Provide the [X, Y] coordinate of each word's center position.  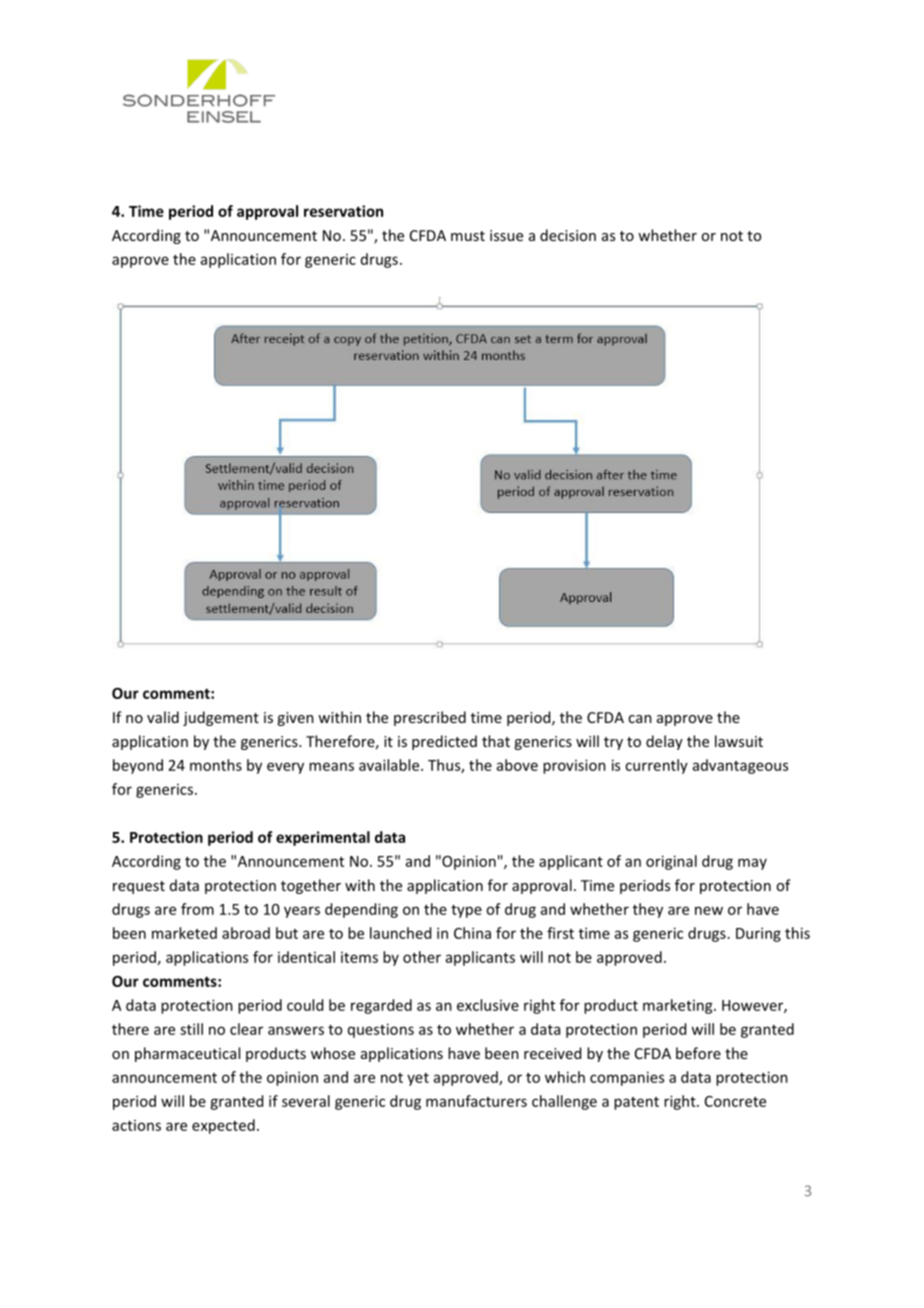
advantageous [740, 766]
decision [568, 235]
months [216, 765]
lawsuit [739, 741]
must [468, 236]
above [517, 765]
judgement [221, 718]
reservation [343, 211]
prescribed [430, 718]
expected [223, 1126]
